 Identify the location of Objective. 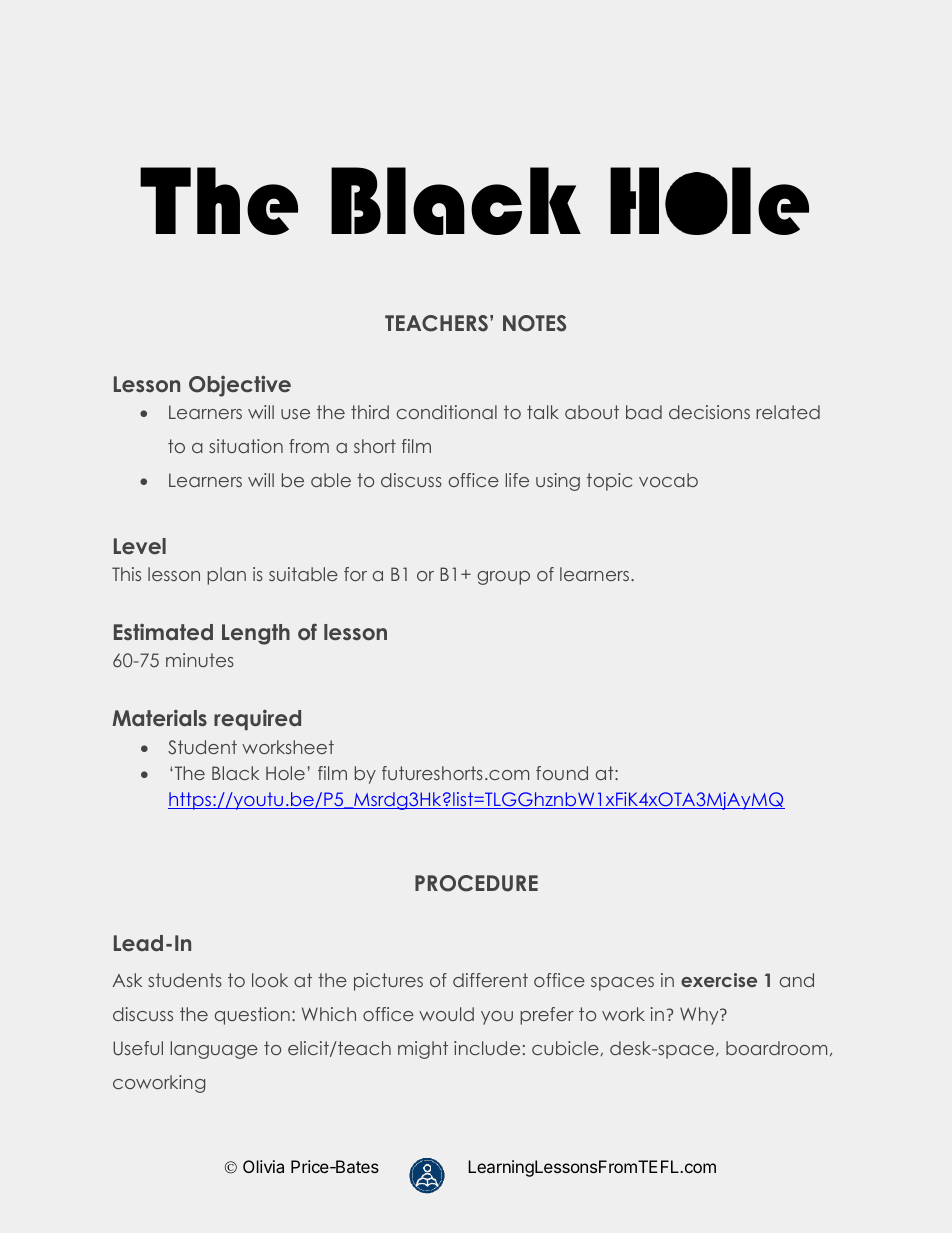
(240, 386).
